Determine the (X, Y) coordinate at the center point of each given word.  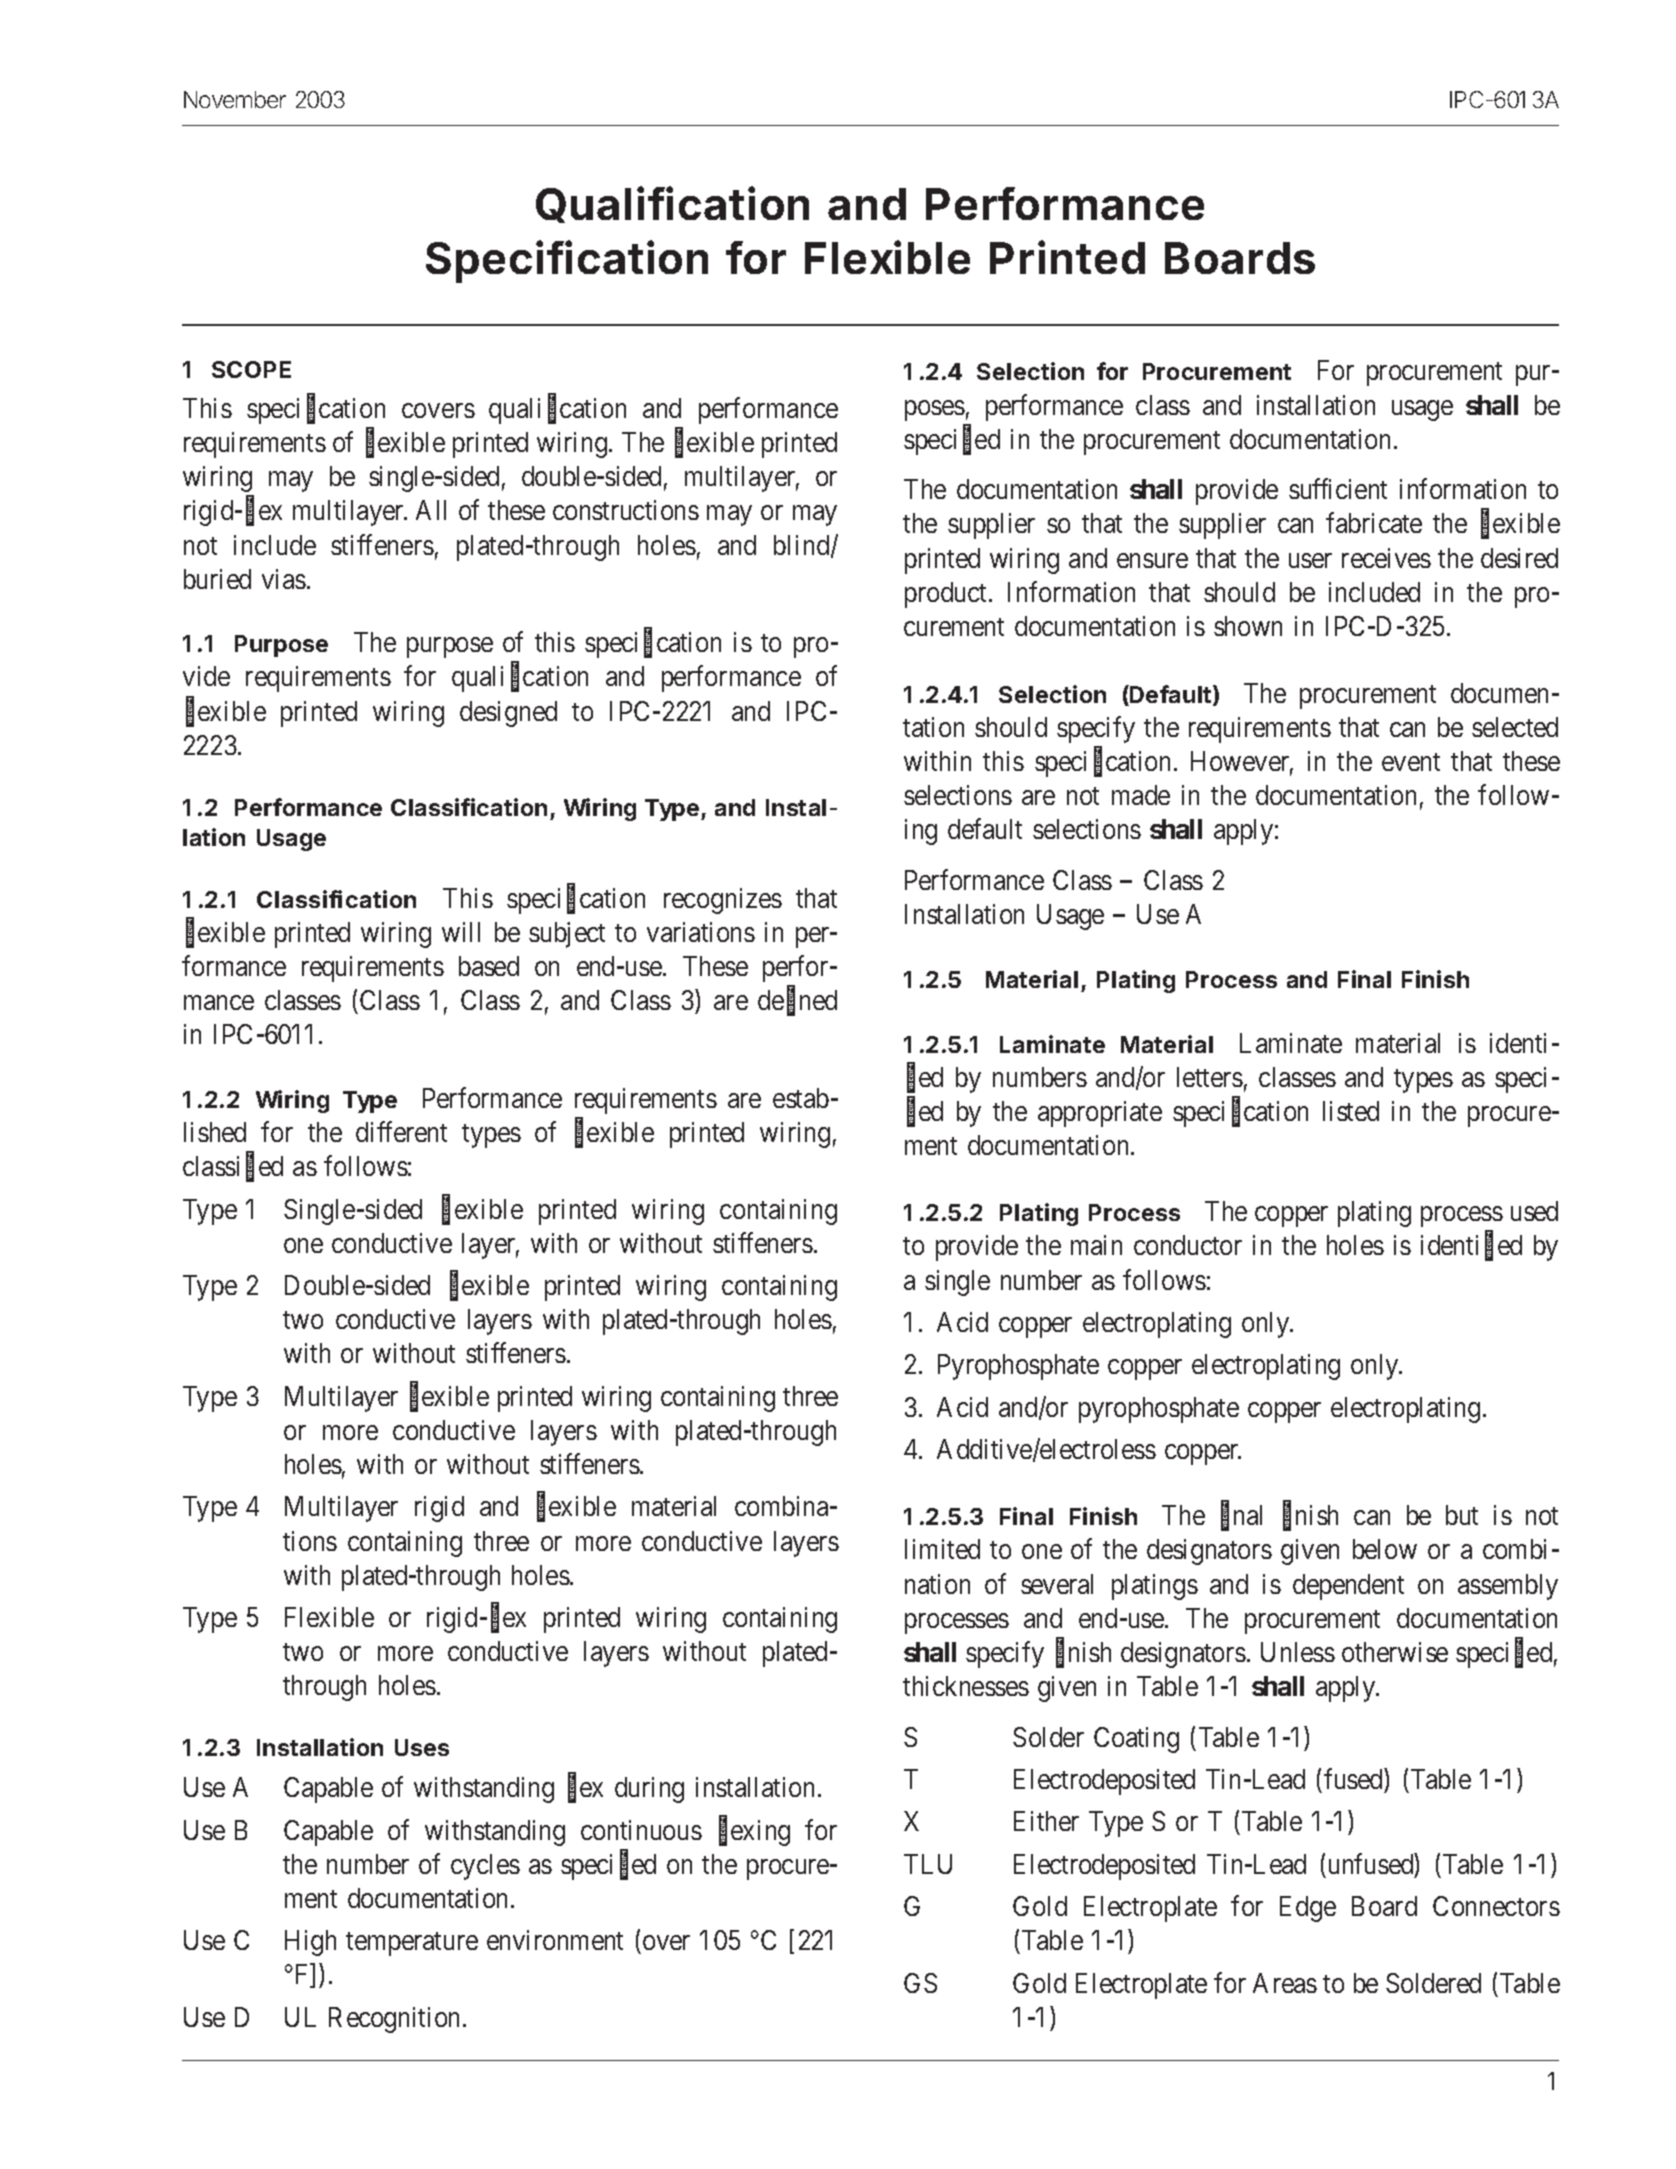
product (947, 595)
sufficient (1338, 489)
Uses (422, 1747)
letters (1210, 1077)
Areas (1285, 1983)
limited (942, 1549)
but (1462, 1515)
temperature (412, 1944)
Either (1046, 1821)
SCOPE (251, 369)
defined (797, 1001)
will (461, 932)
